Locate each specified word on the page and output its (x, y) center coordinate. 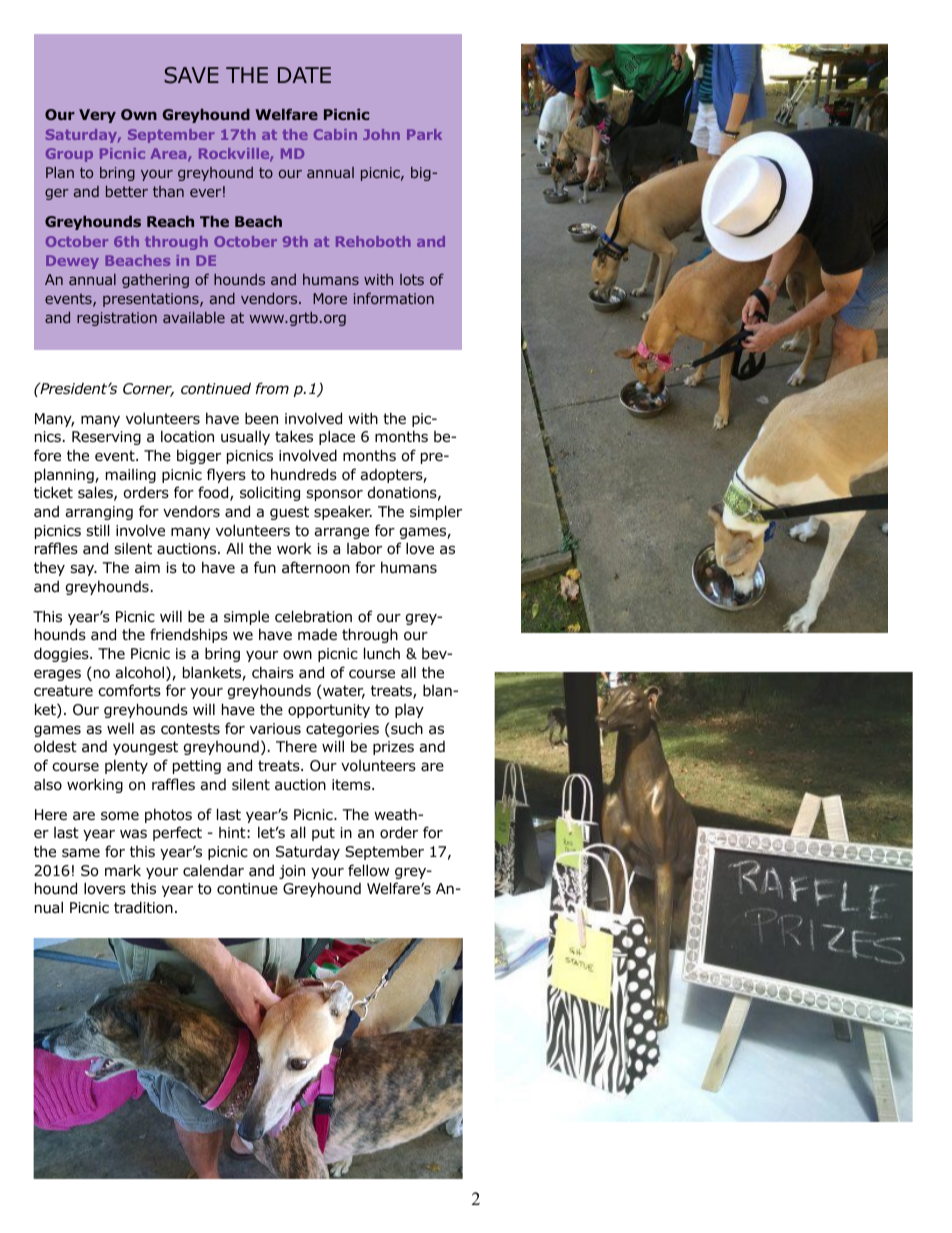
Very (97, 116)
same (81, 853)
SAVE (191, 75)
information (394, 298)
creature (63, 691)
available (194, 317)
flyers (226, 475)
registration (117, 319)
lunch (382, 653)
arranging (99, 513)
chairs (273, 672)
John (381, 134)
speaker (343, 512)
